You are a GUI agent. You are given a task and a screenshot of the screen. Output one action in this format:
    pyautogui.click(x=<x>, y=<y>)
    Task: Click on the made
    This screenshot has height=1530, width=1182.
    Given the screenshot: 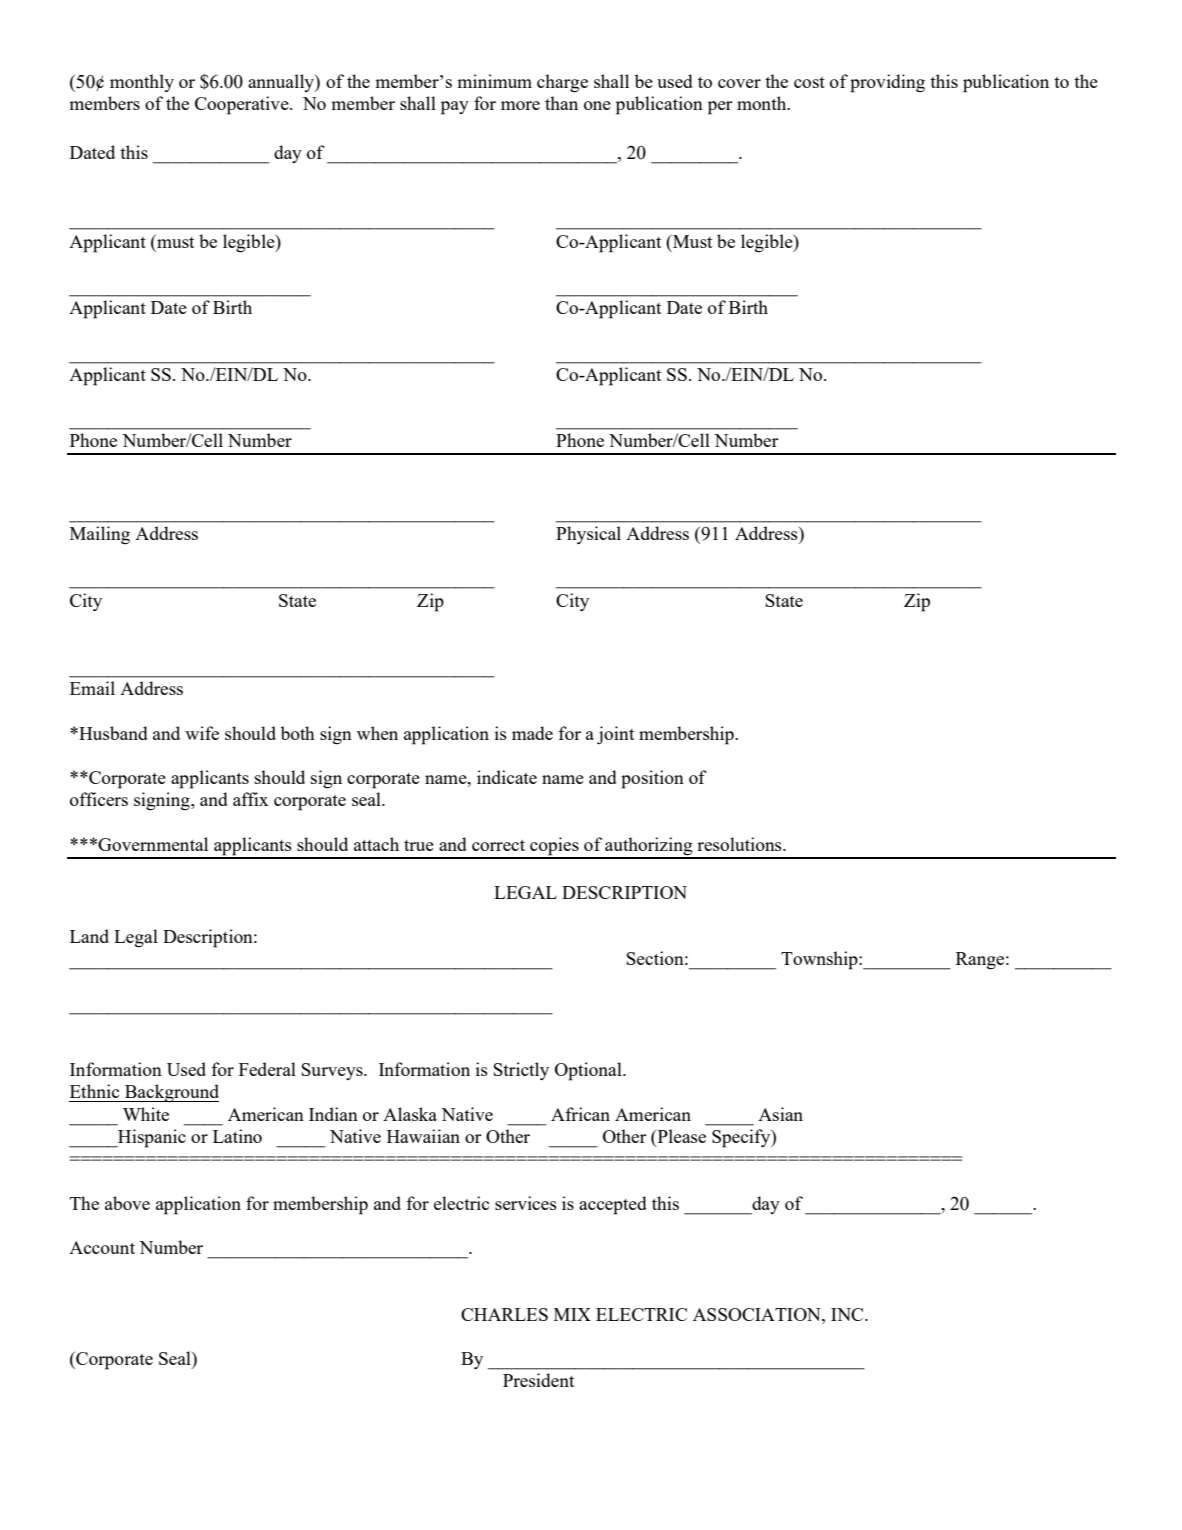 What is the action you would take?
    pyautogui.click(x=532, y=733)
